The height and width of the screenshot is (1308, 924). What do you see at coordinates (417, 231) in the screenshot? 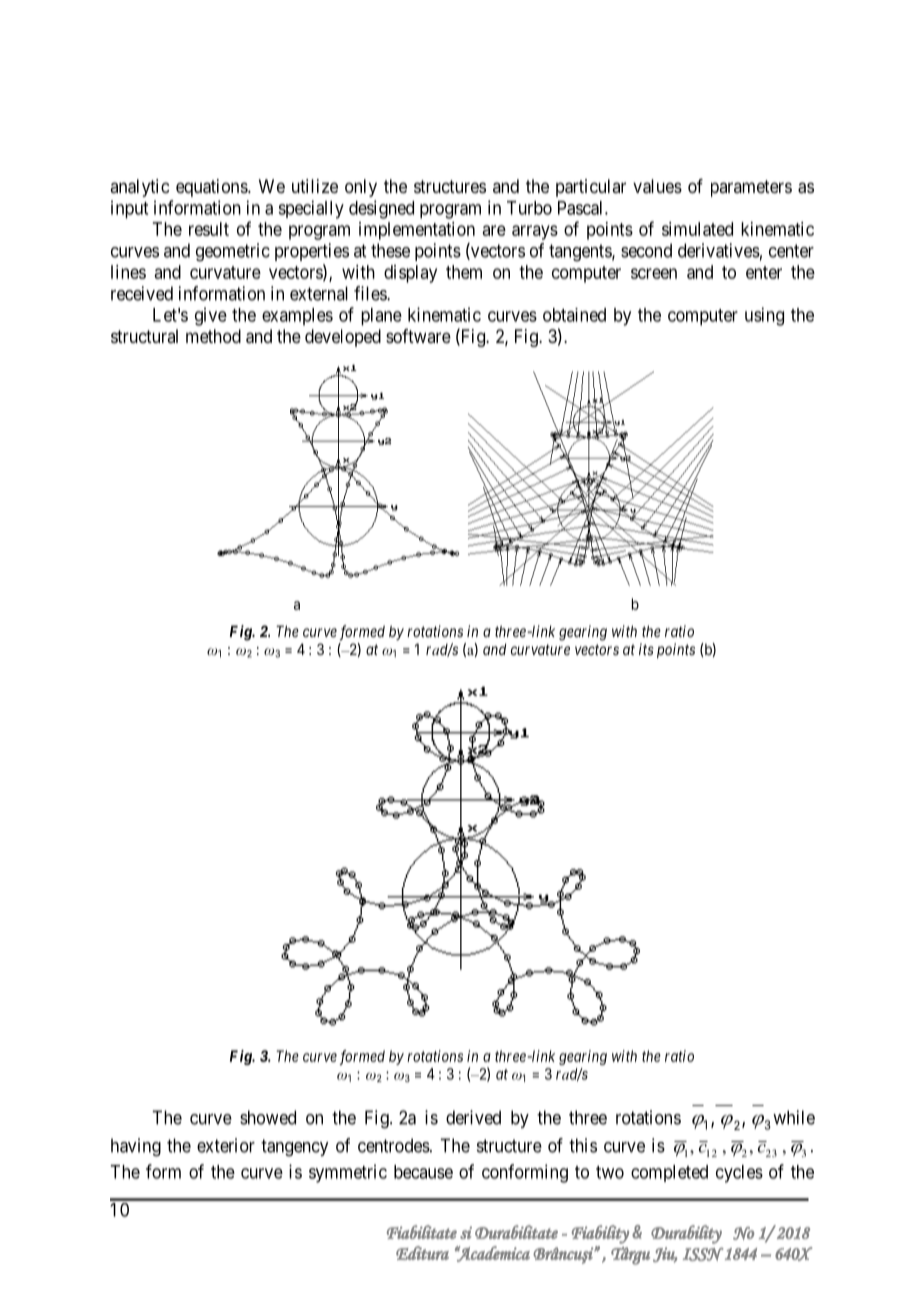
I see `implementation` at bounding box center [417, 231].
